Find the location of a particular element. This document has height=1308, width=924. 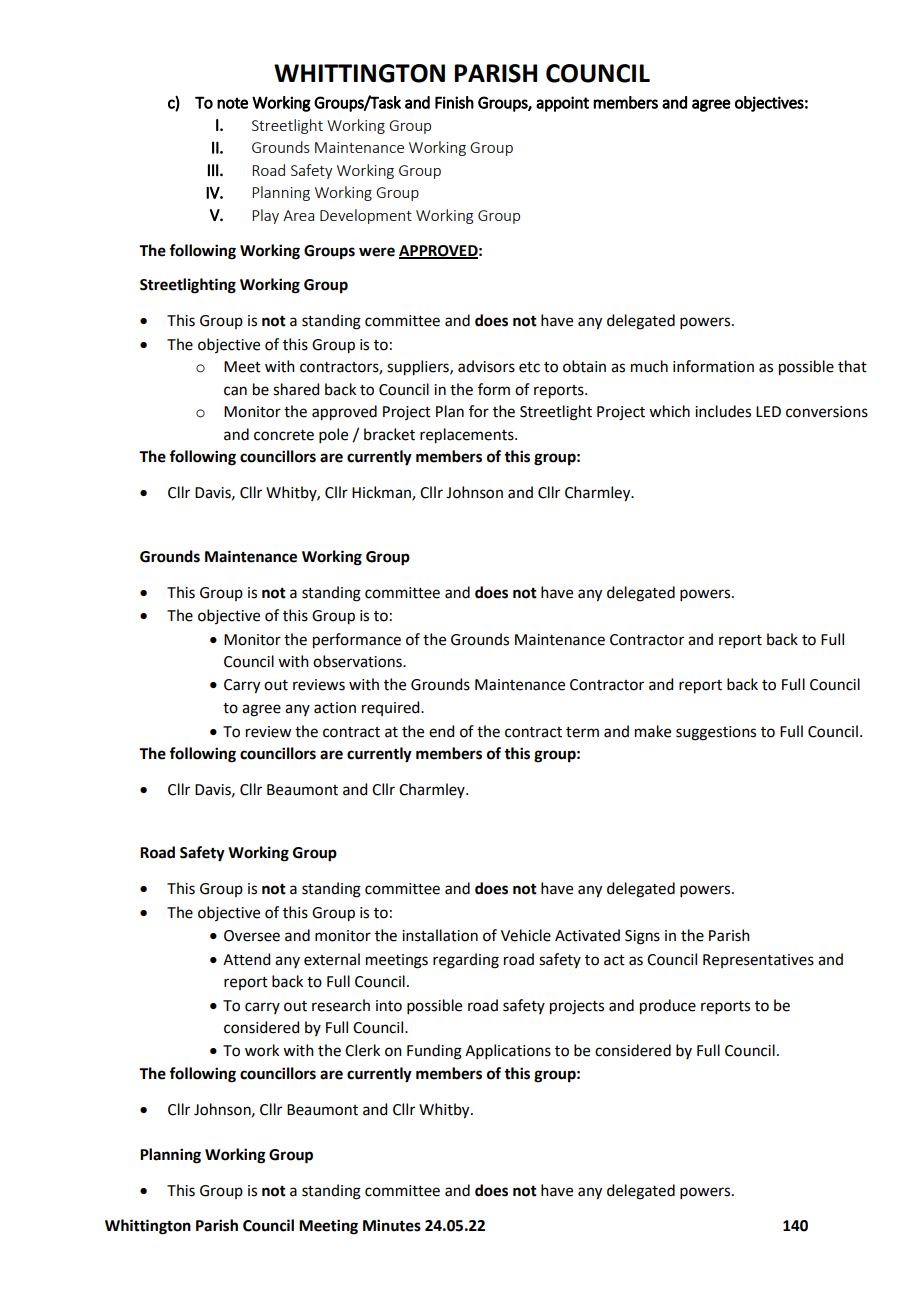

suggestions is located at coordinates (716, 733).
